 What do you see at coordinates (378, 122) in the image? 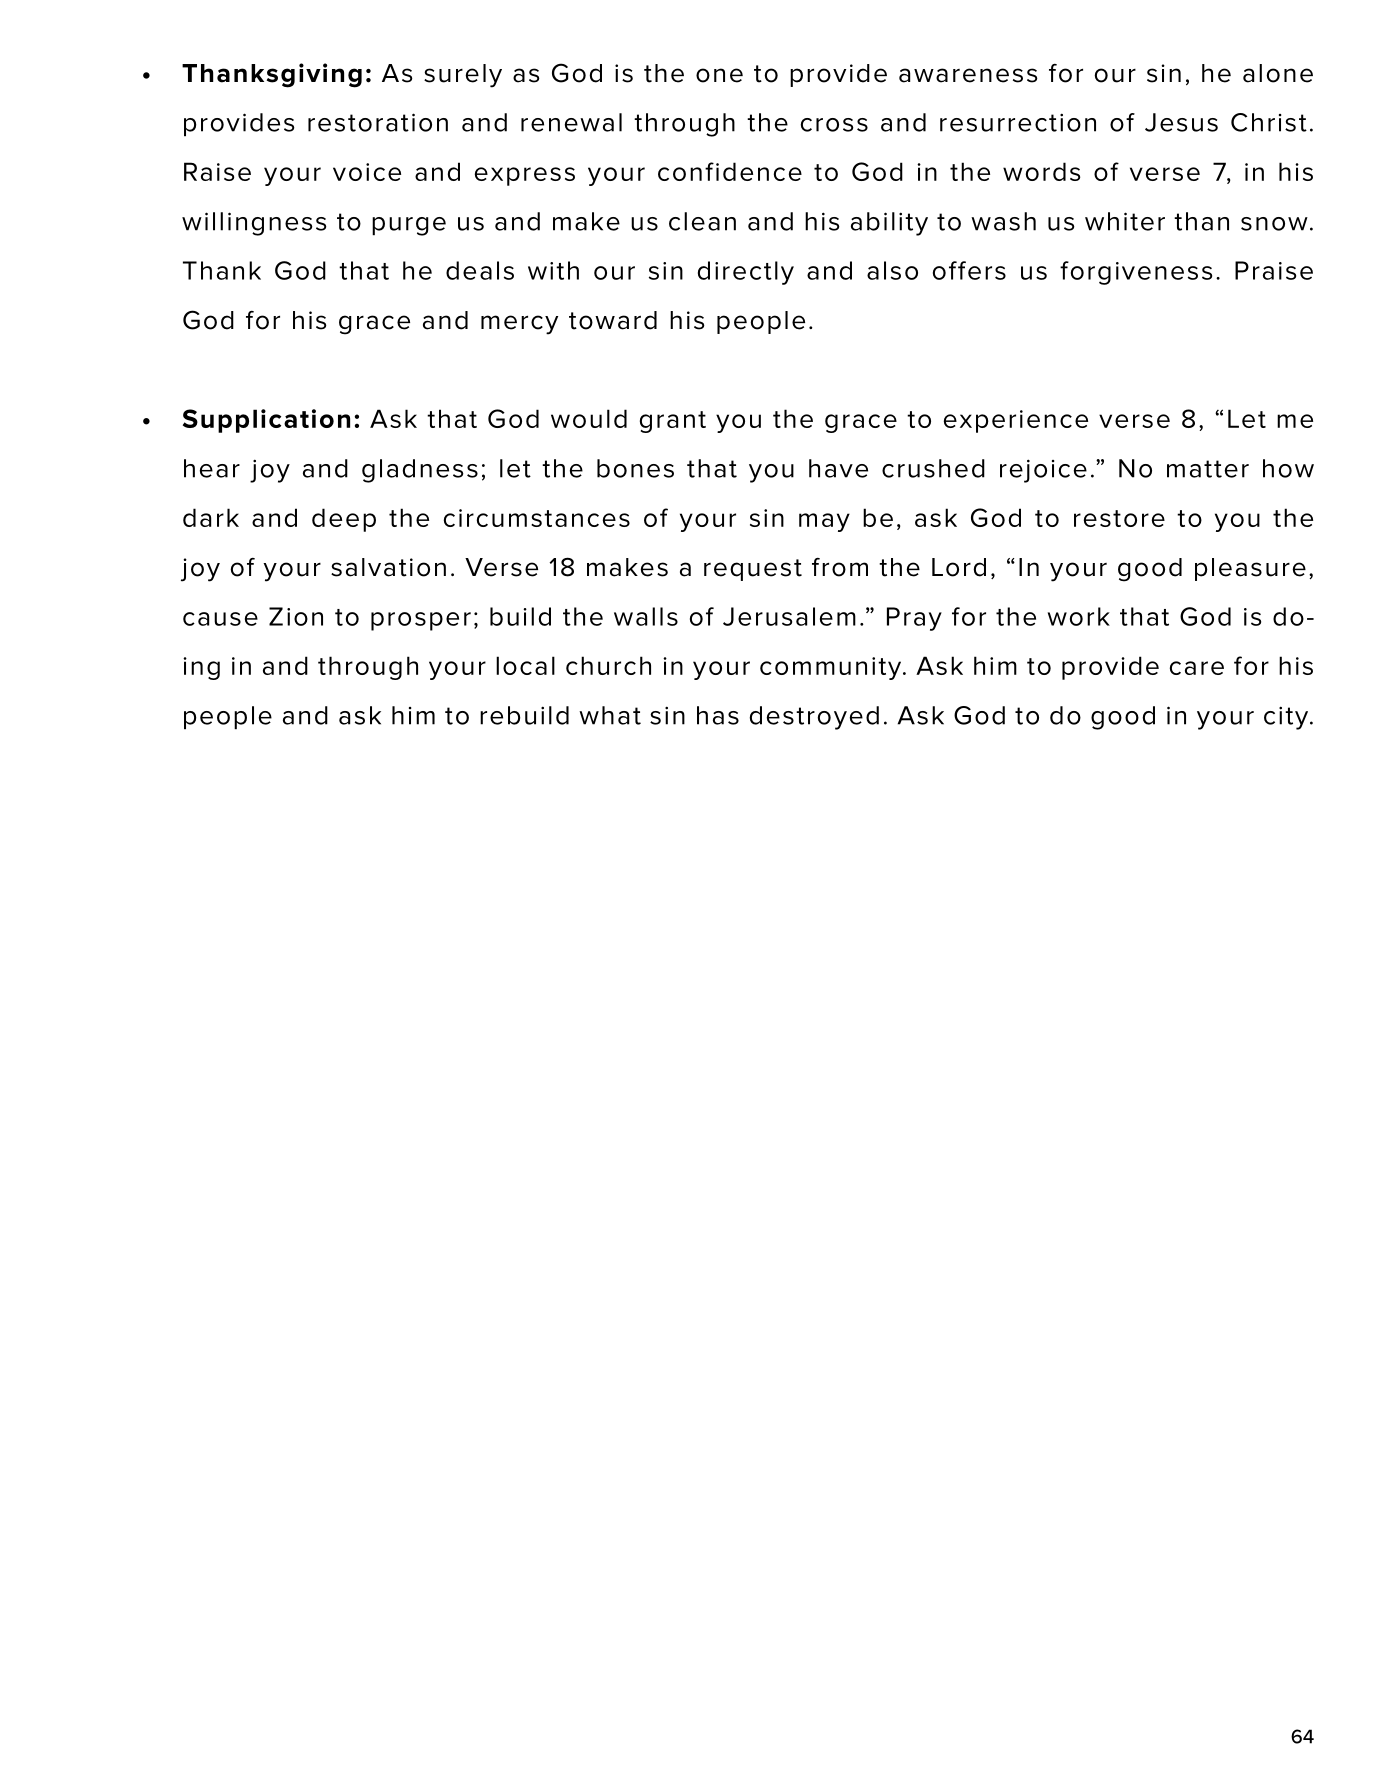
I see `restoration` at bounding box center [378, 122].
